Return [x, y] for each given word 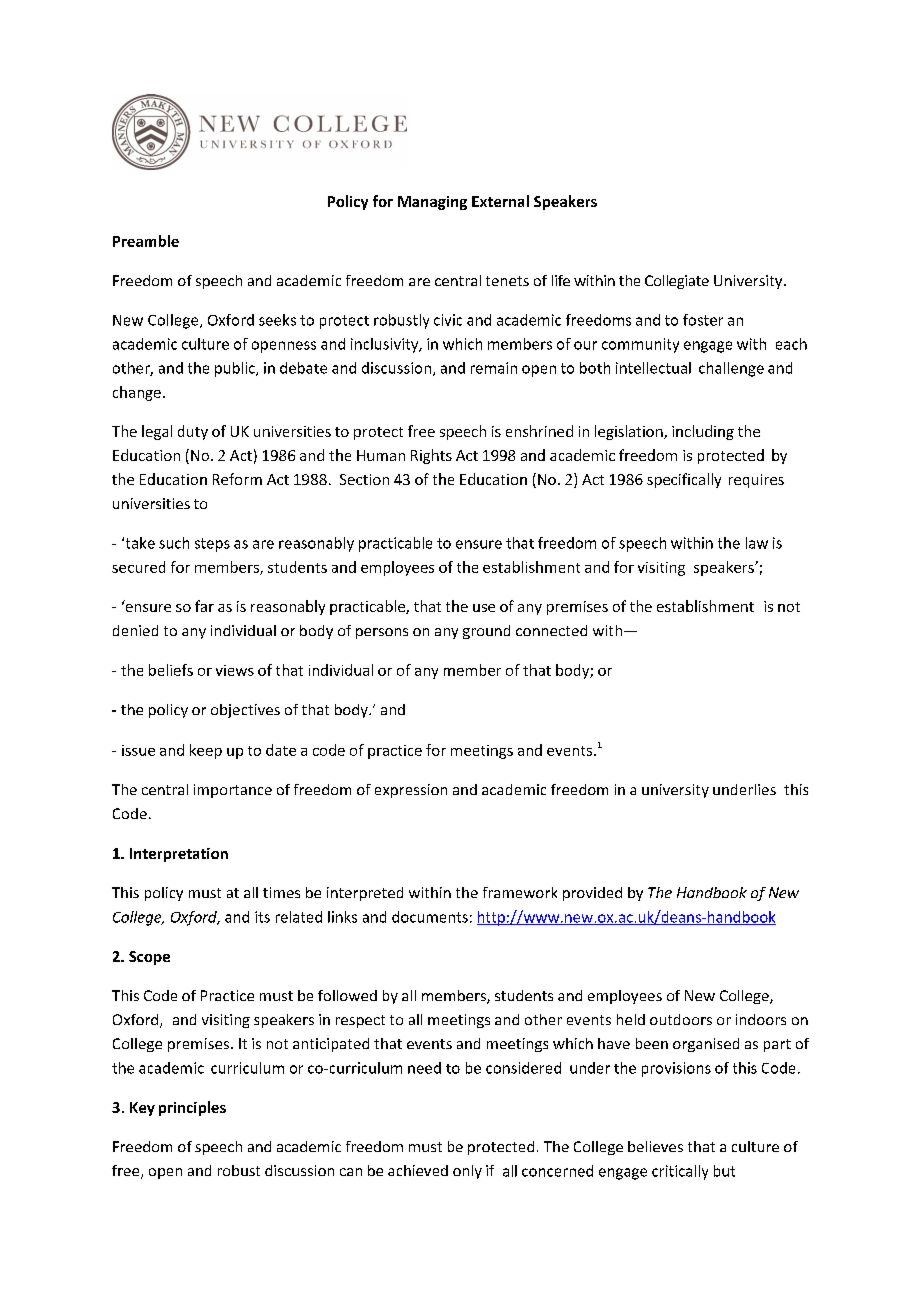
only [467, 1172]
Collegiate [677, 282]
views [235, 670]
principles [192, 1108]
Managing [432, 203]
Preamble [146, 241]
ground [486, 632]
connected [551, 630]
